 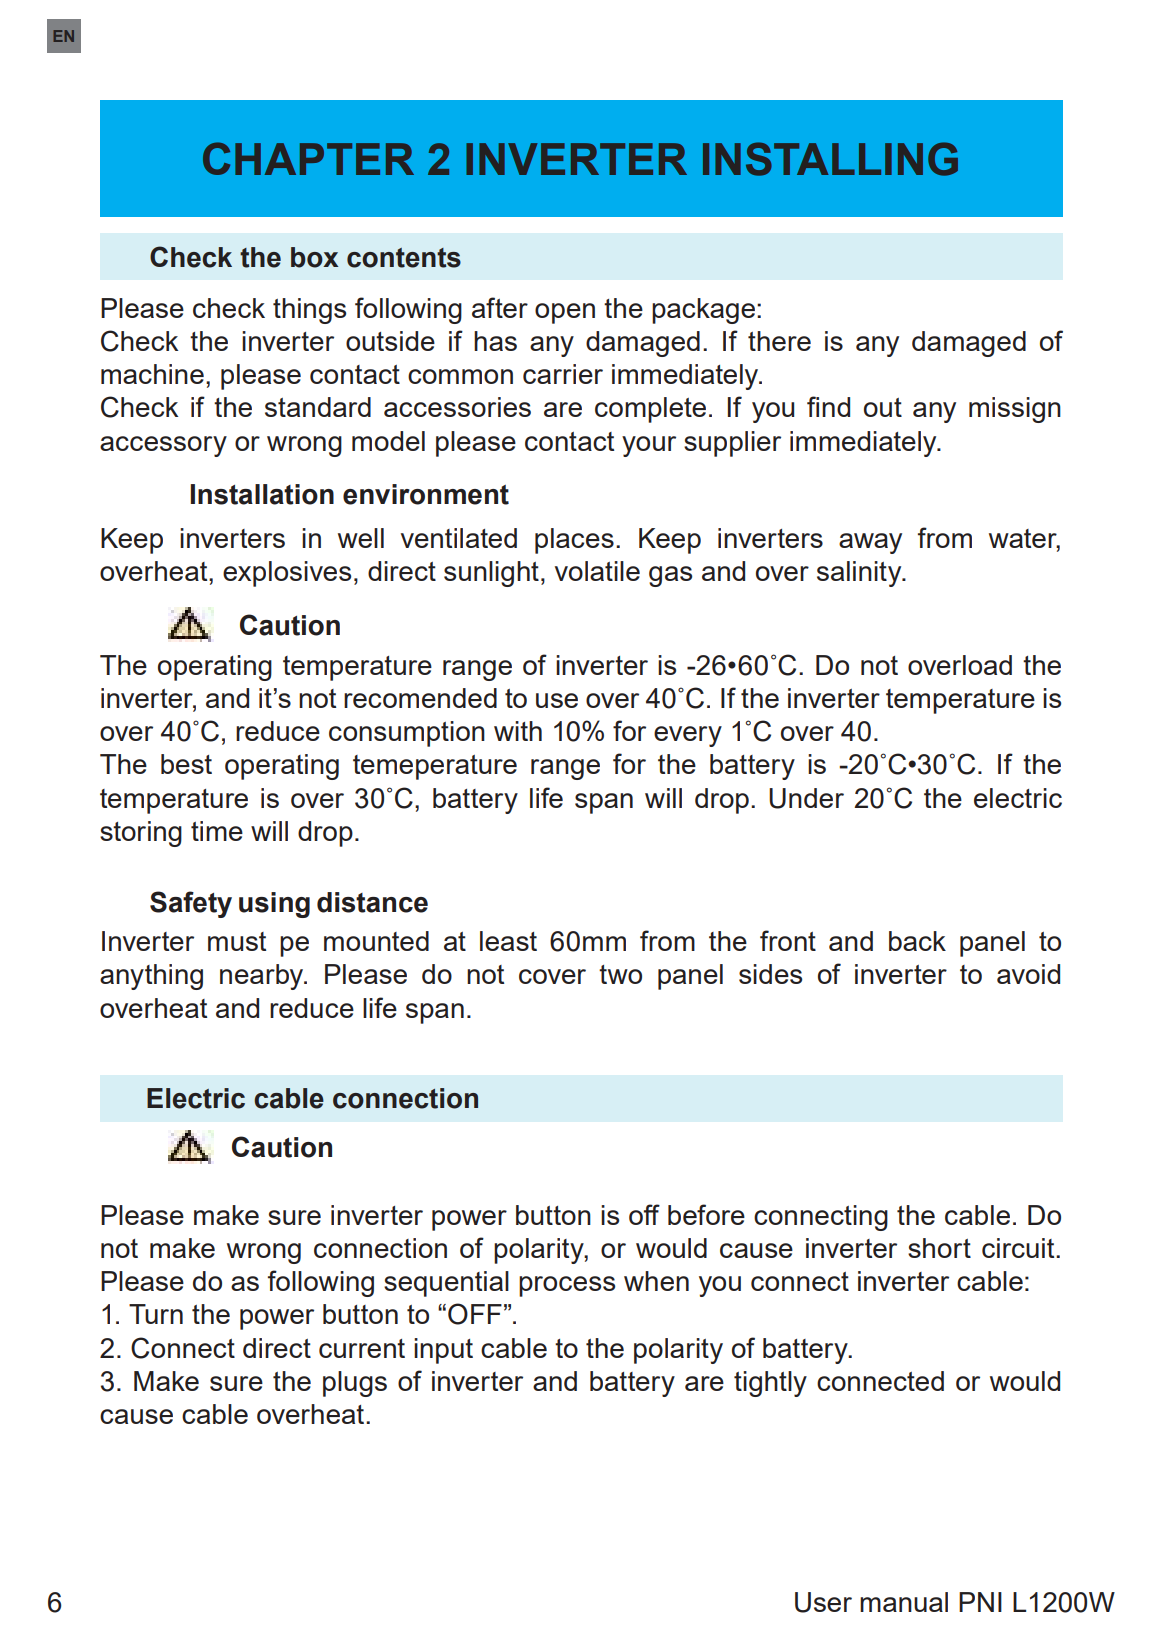 What do you see at coordinates (355, 1384) in the image?
I see `plugs` at bounding box center [355, 1384].
